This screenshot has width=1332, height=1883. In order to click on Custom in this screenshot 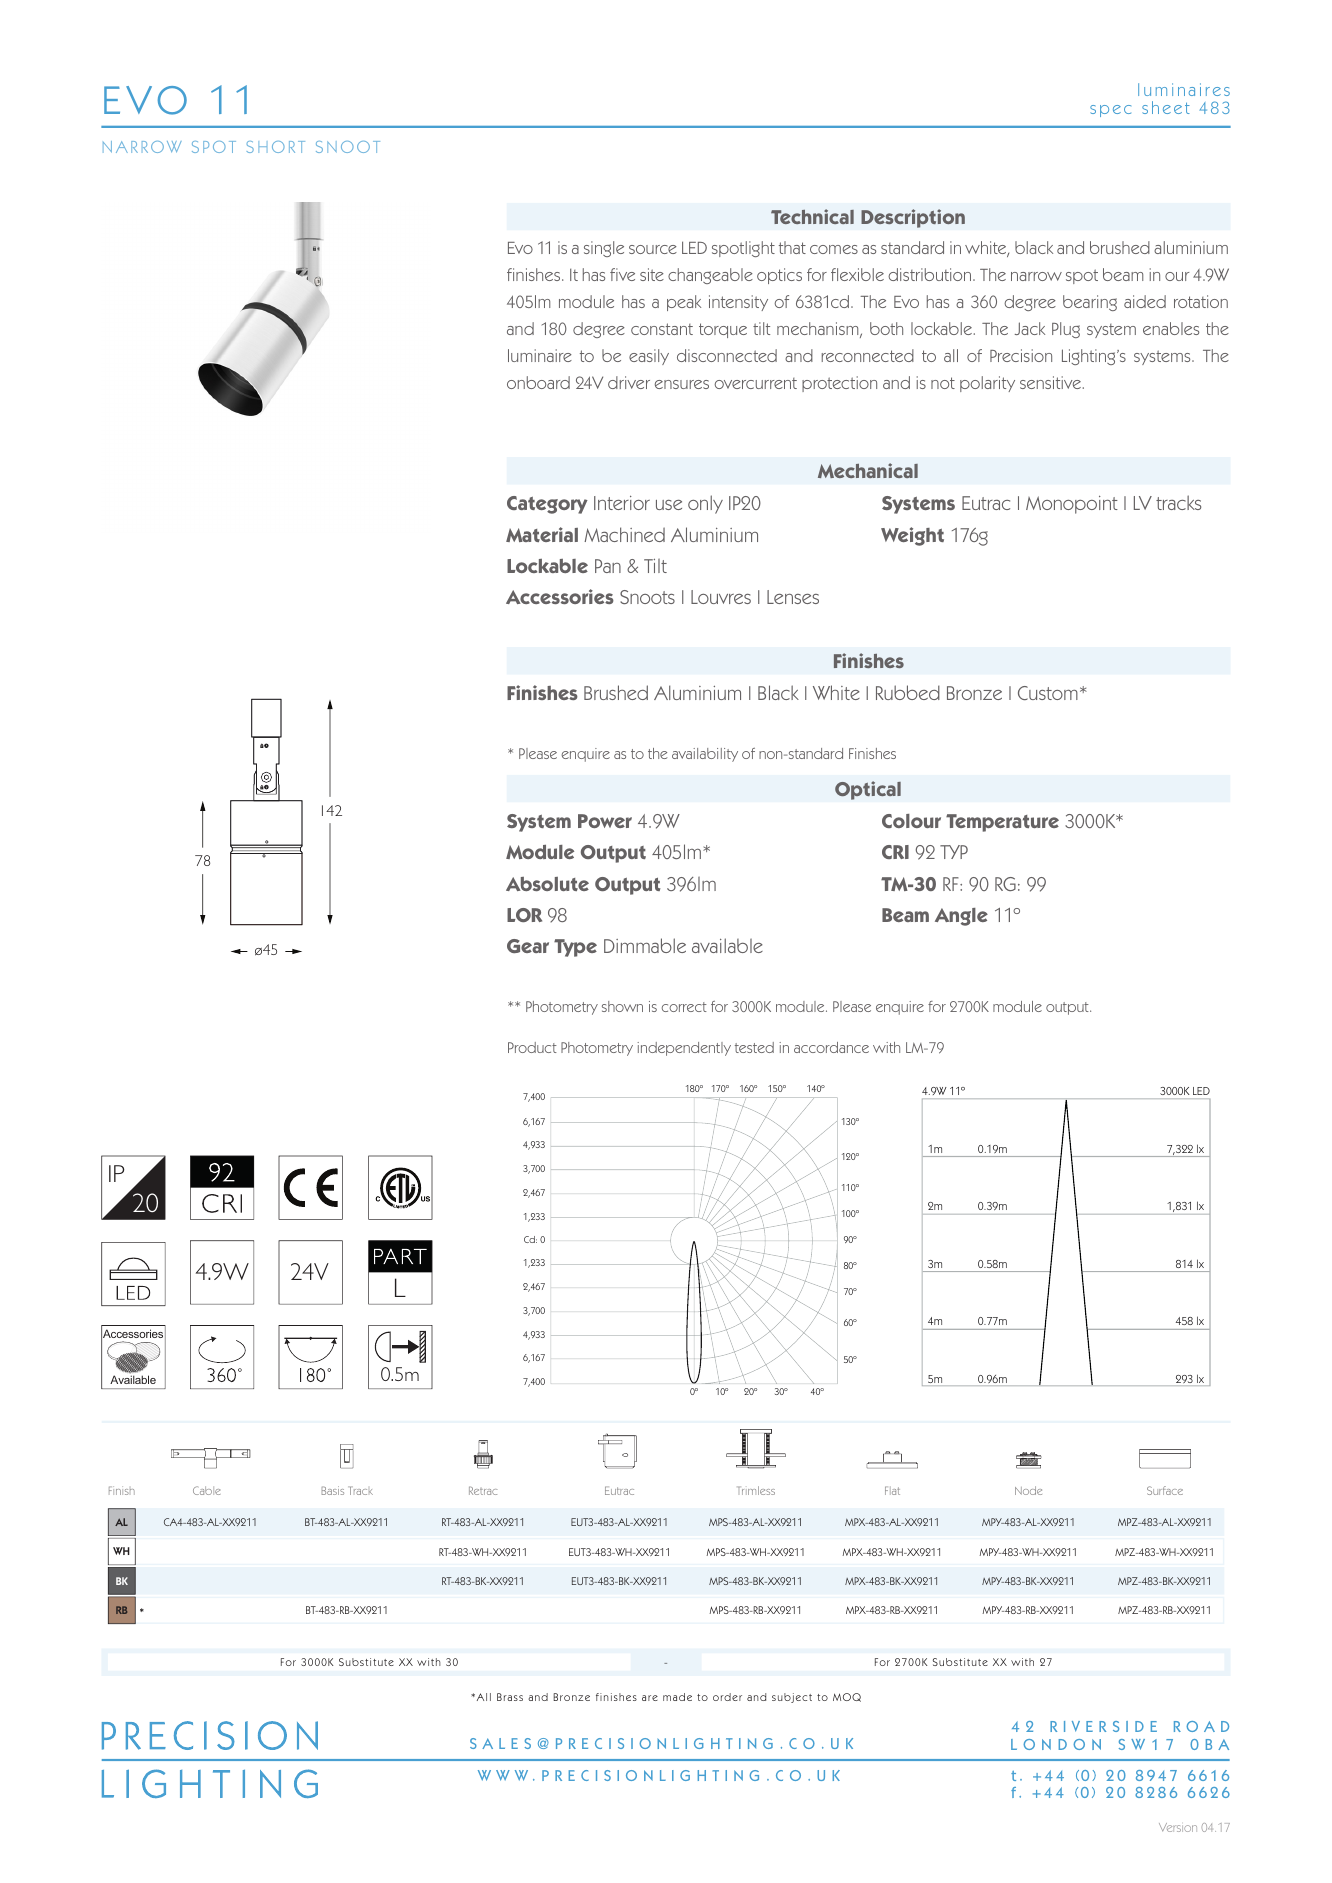, I will do `click(1048, 693)`.
